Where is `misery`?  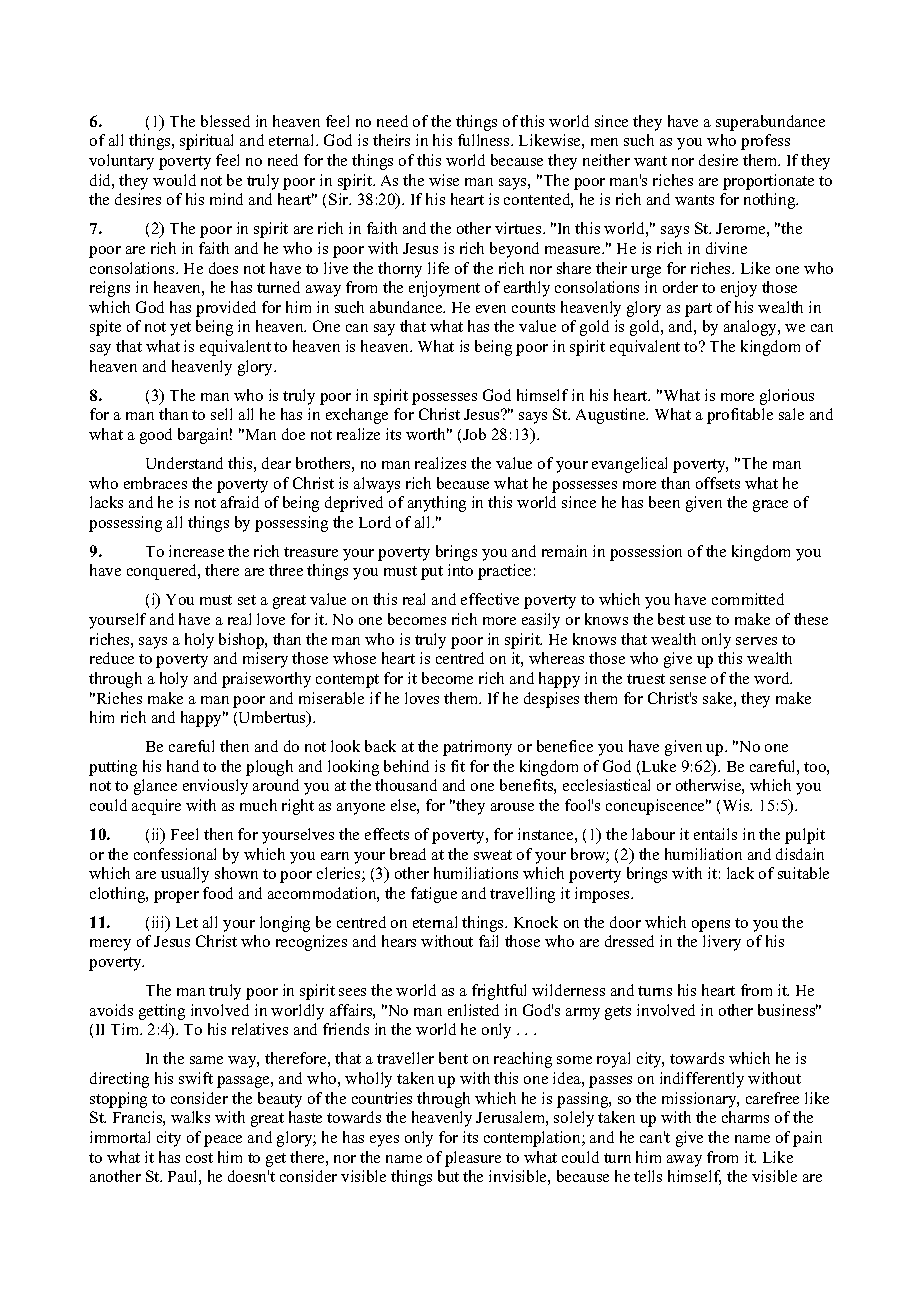 misery is located at coordinates (265, 660).
